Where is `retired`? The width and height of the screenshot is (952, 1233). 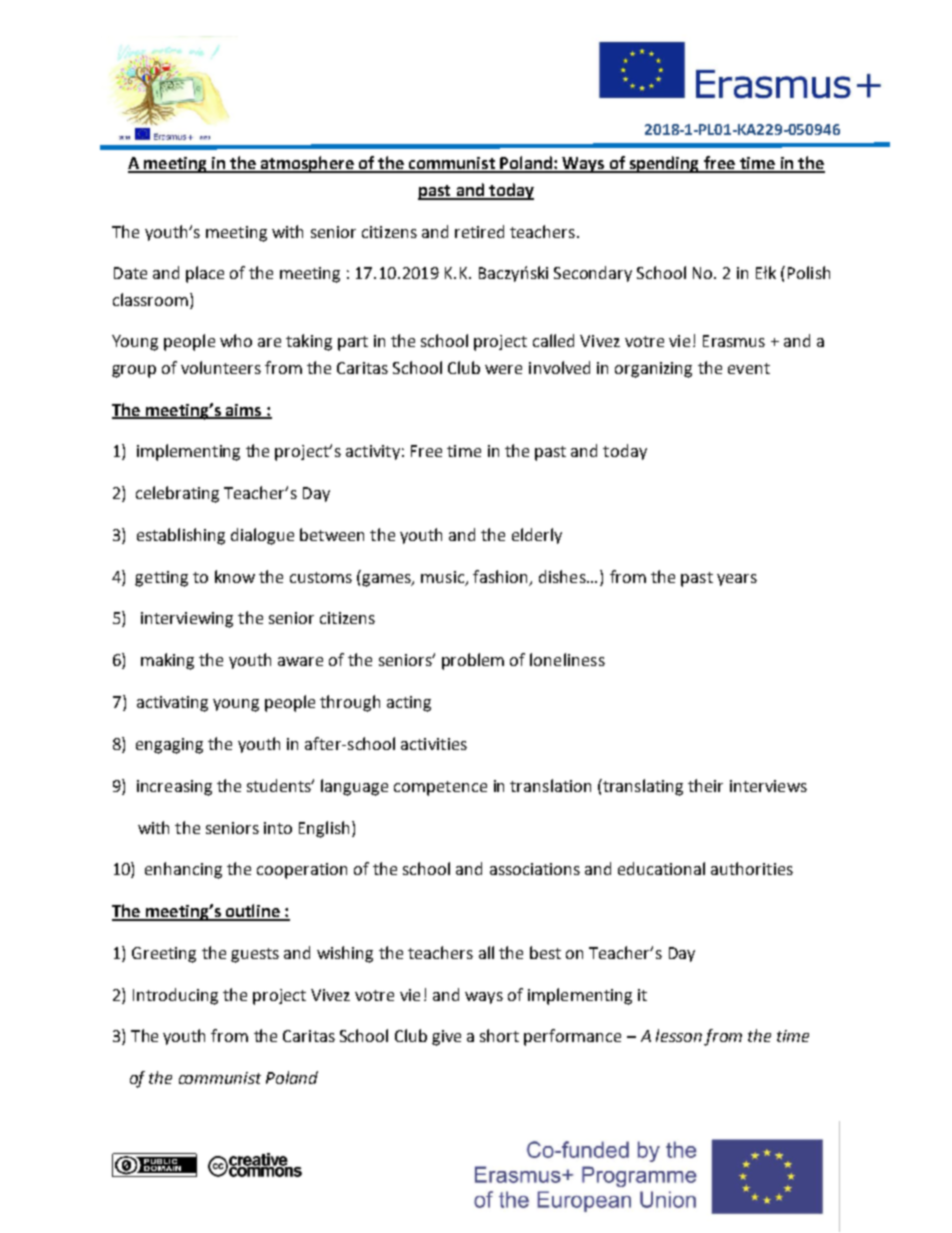
retired is located at coordinates (479, 231).
